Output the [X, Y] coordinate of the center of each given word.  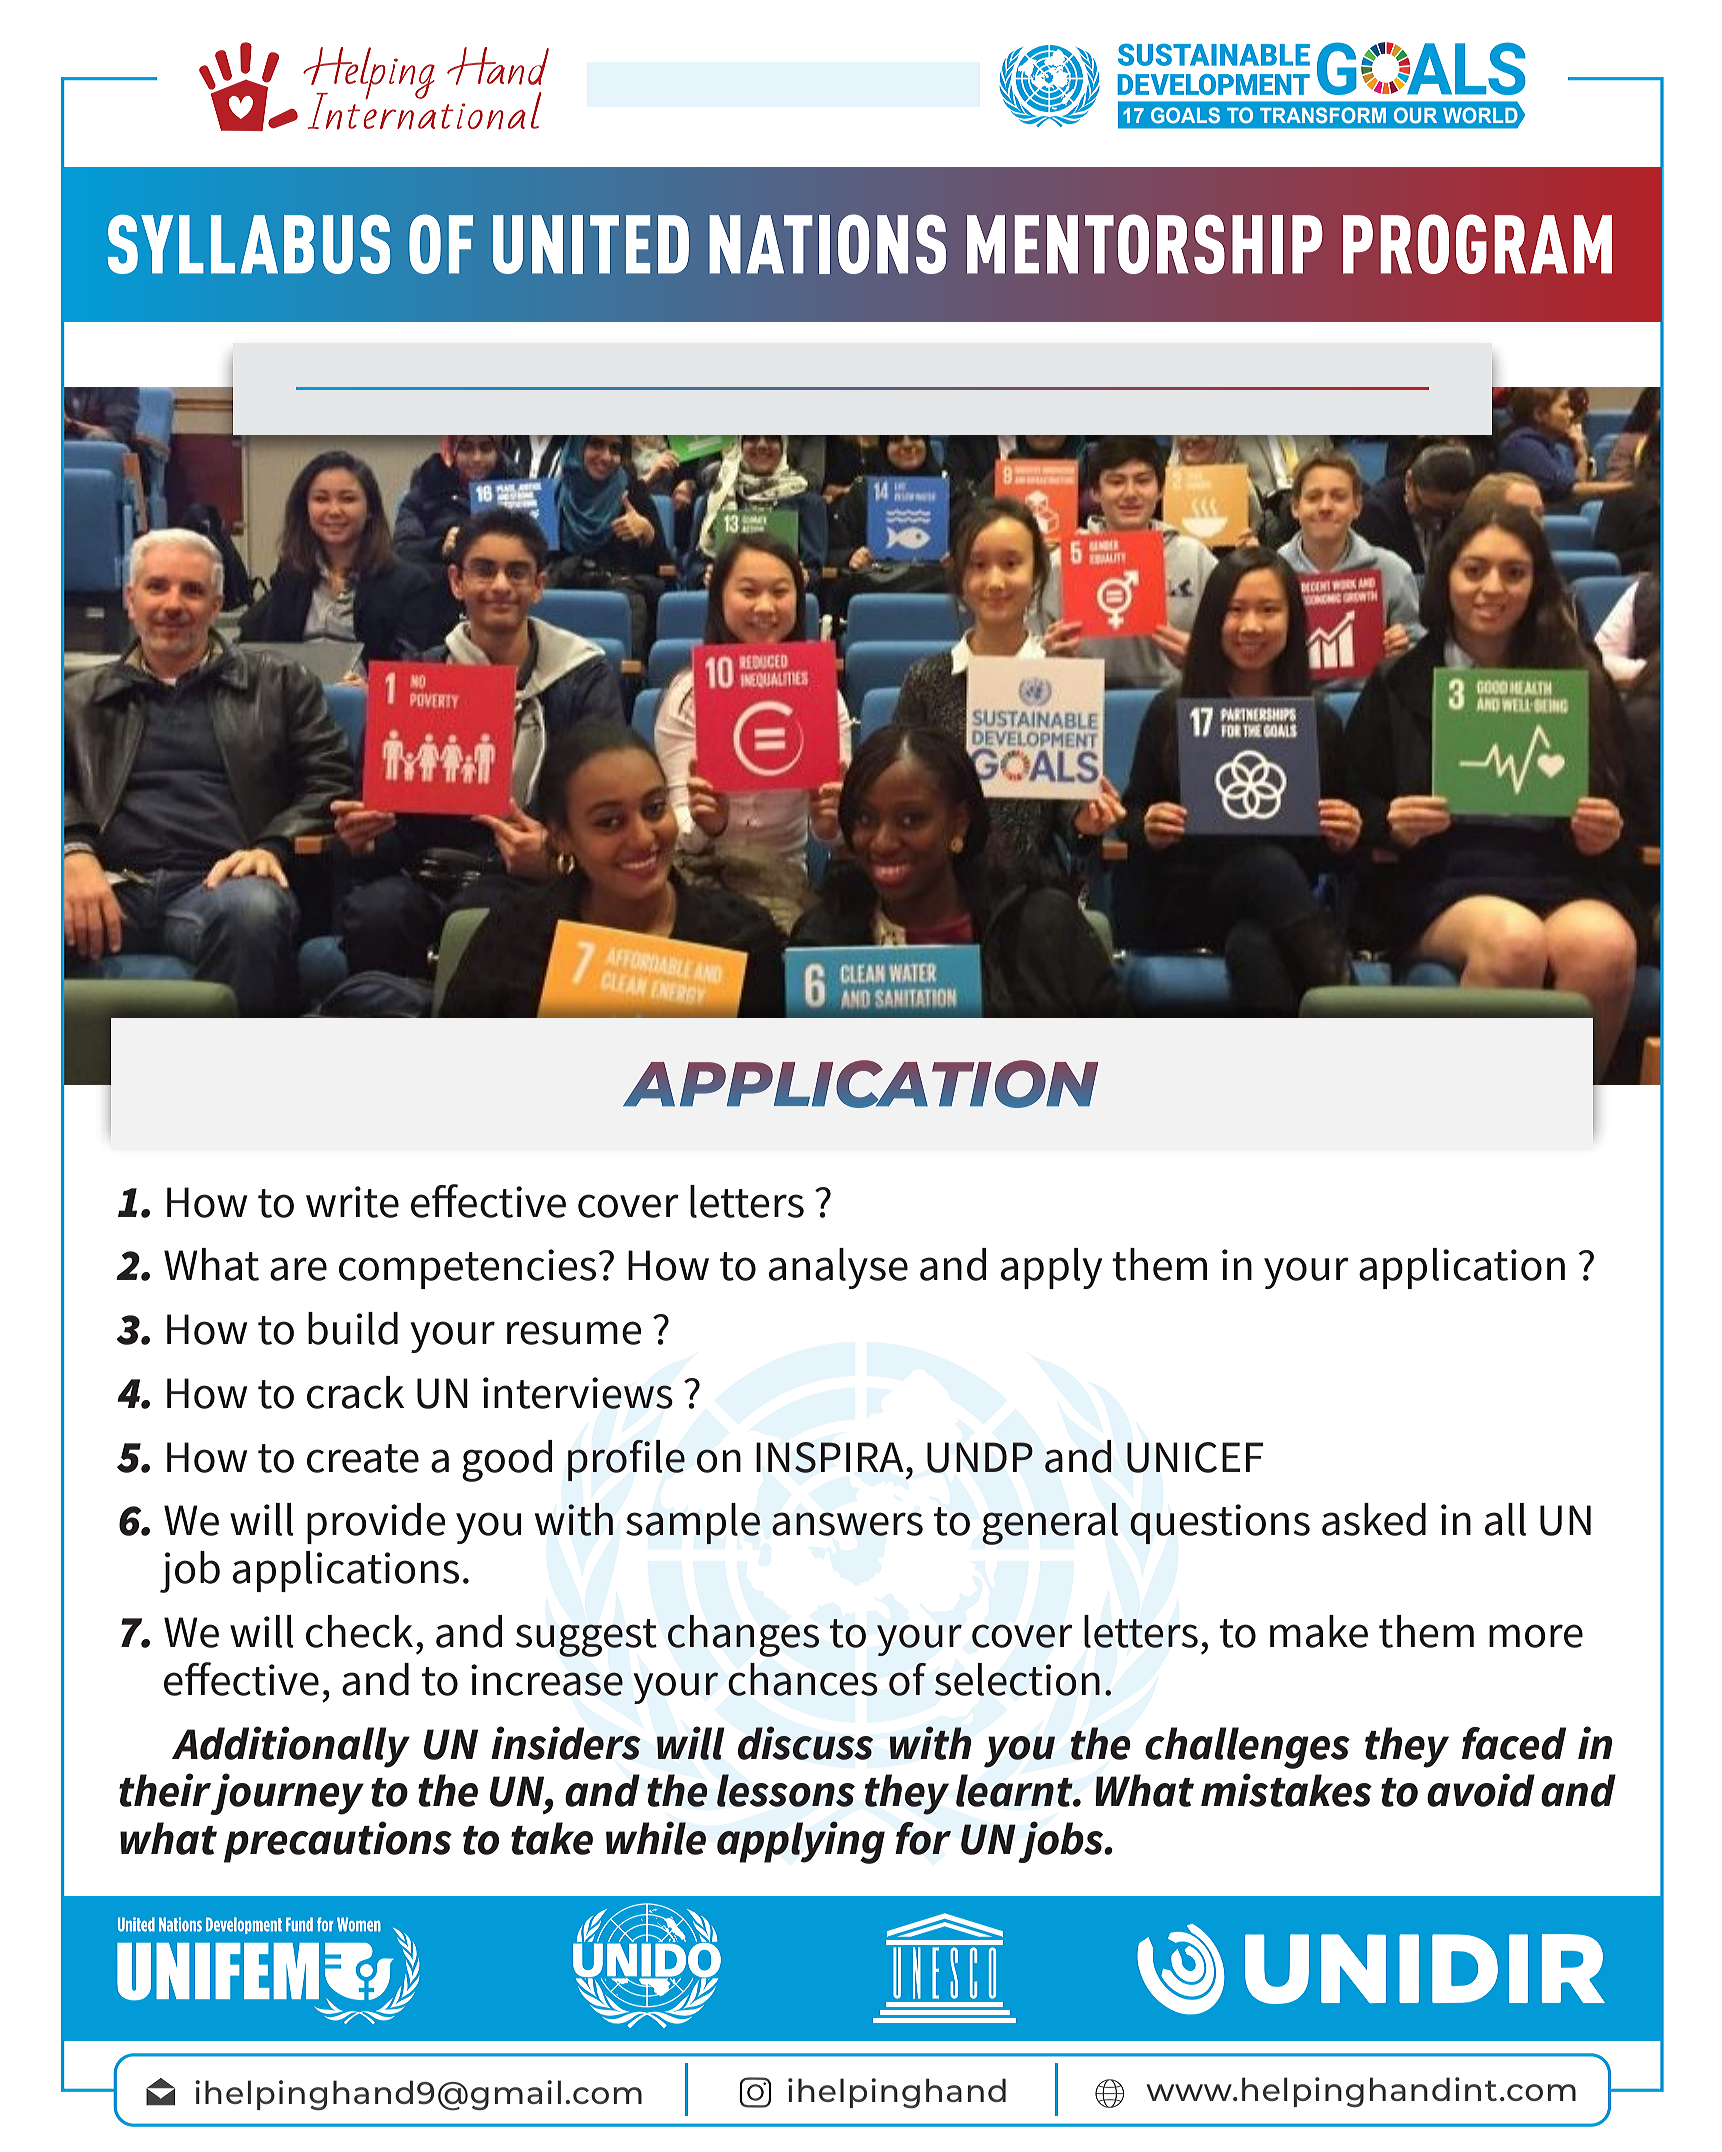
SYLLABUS [249, 244]
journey [286, 1794]
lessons [786, 1790]
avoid [1481, 1790]
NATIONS [827, 244]
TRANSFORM [1323, 115]
